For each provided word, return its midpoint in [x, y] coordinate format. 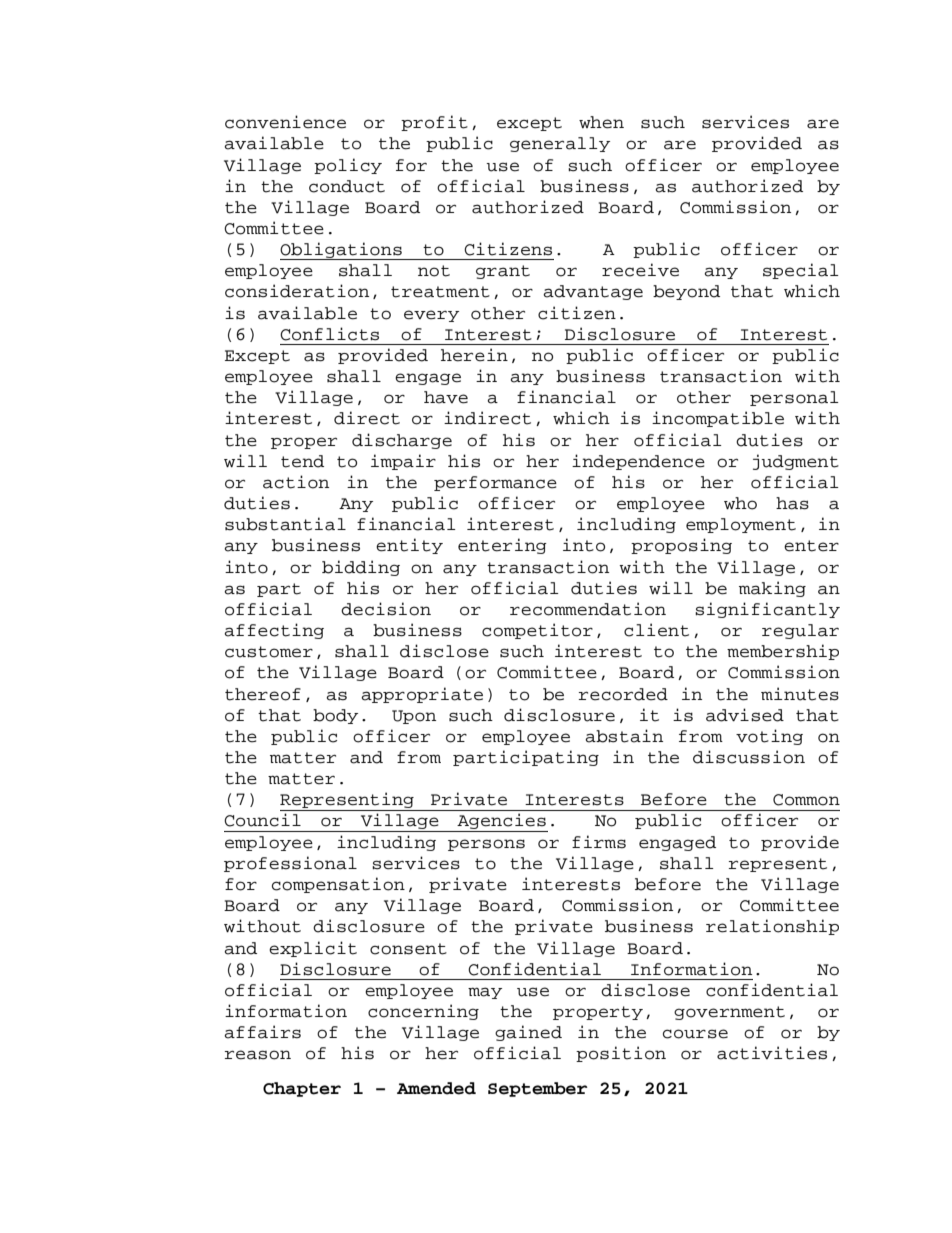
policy [348, 166]
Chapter [302, 1089]
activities [772, 1053]
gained [528, 1033]
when [601, 122]
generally [560, 144]
